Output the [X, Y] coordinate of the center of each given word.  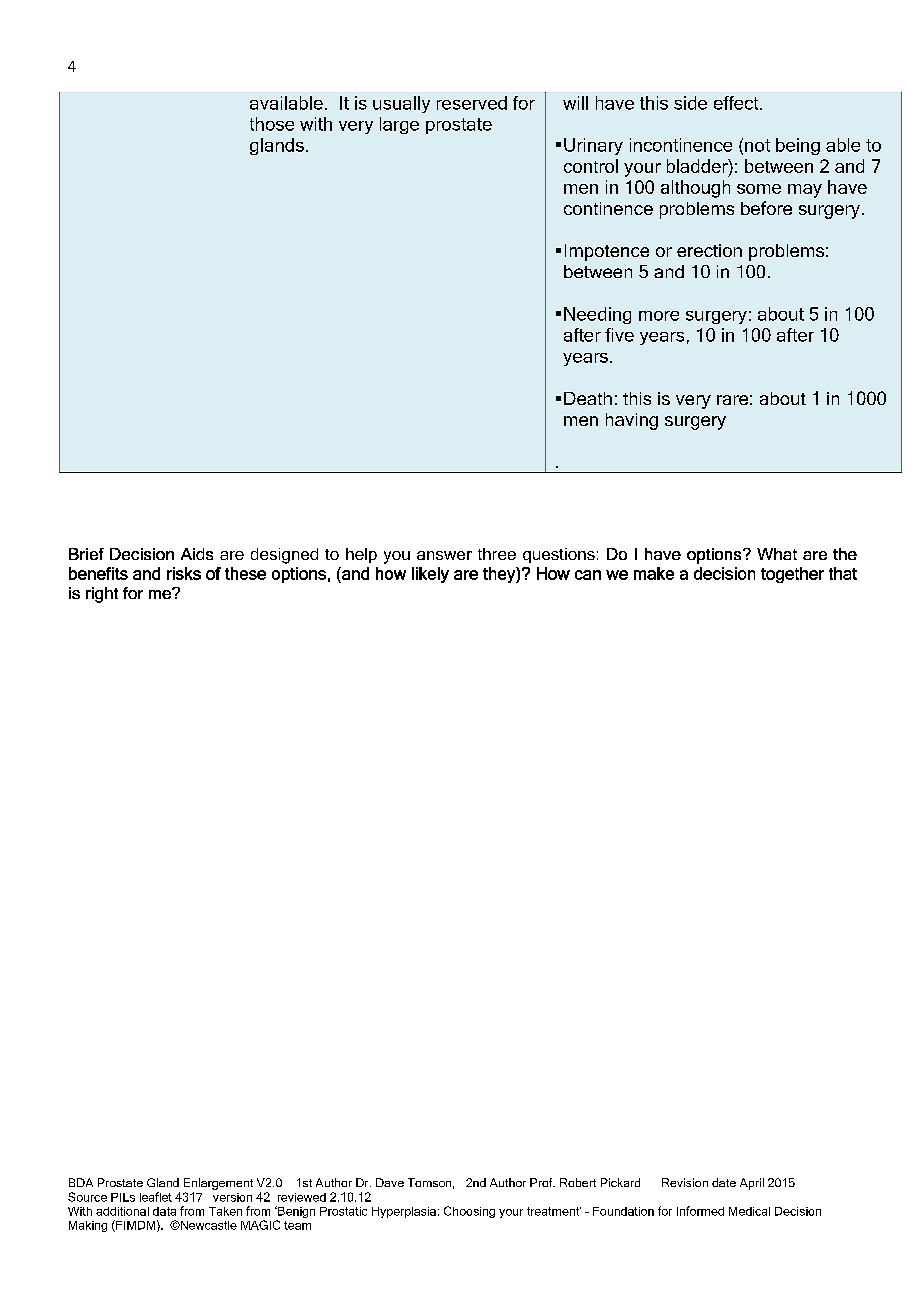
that [843, 573]
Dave [390, 1182]
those [272, 124]
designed [284, 556]
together [792, 575]
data [164, 1211]
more [659, 316]
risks [184, 573]
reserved [472, 103]
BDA [81, 1182]
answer [444, 555]
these [245, 573]
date [724, 1182]
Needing [597, 315]
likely [430, 575]
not [757, 145]
